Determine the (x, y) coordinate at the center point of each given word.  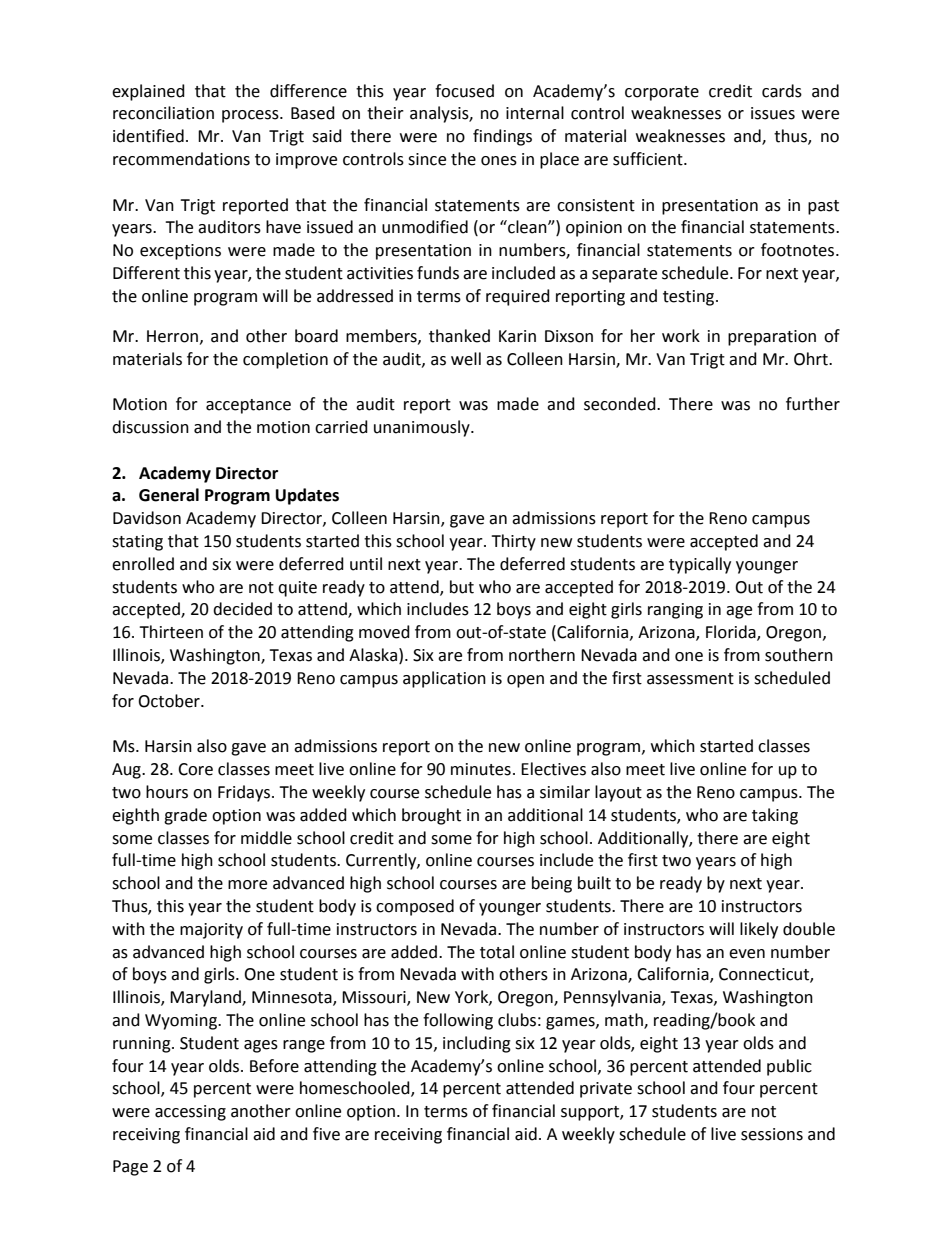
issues (773, 113)
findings (502, 137)
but (462, 587)
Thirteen (171, 632)
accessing (190, 1113)
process (251, 116)
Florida (732, 633)
